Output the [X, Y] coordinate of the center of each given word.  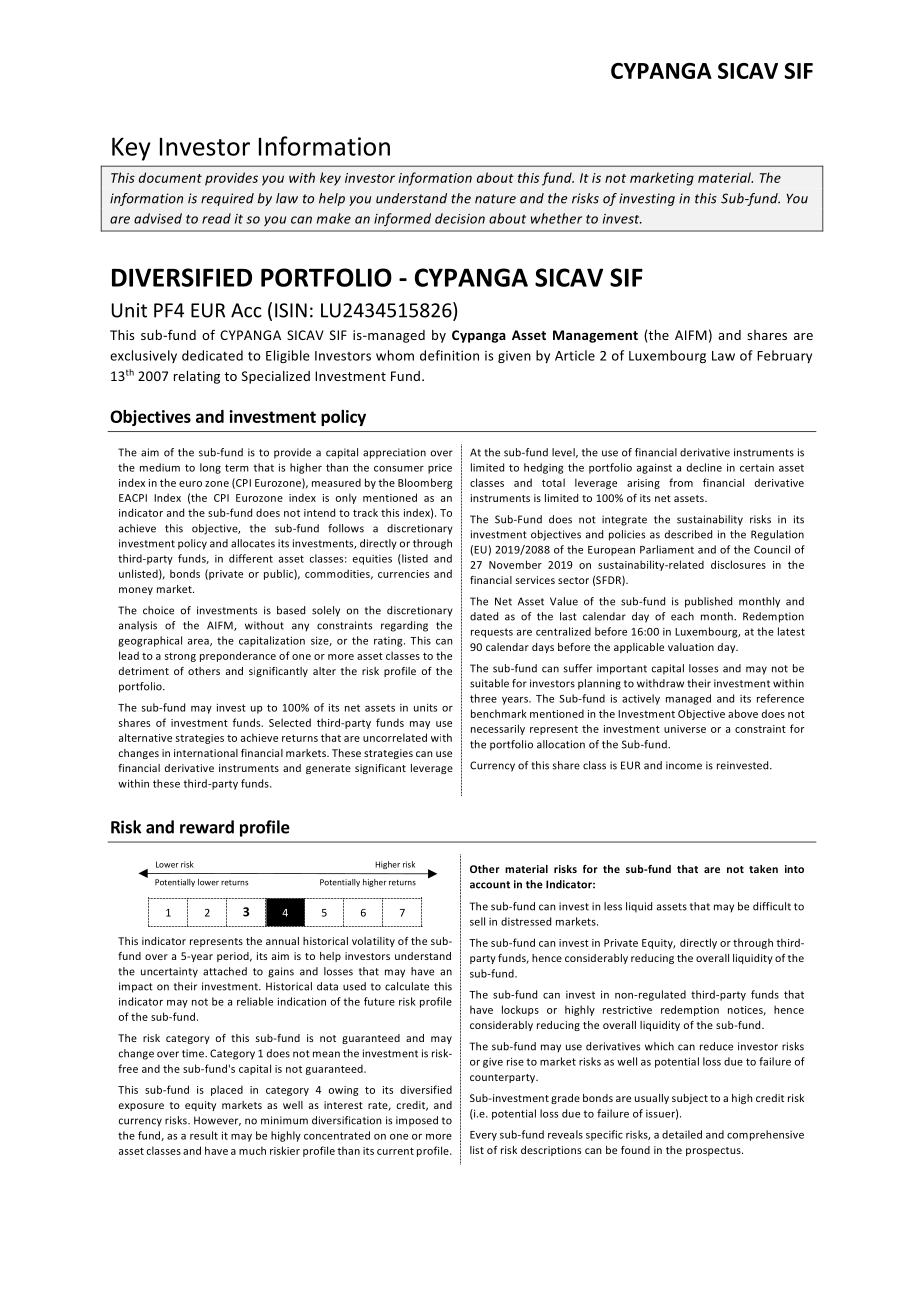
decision [460, 218]
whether [556, 218]
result [204, 1135]
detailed [682, 1134]
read [216, 218]
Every [483, 1136]
